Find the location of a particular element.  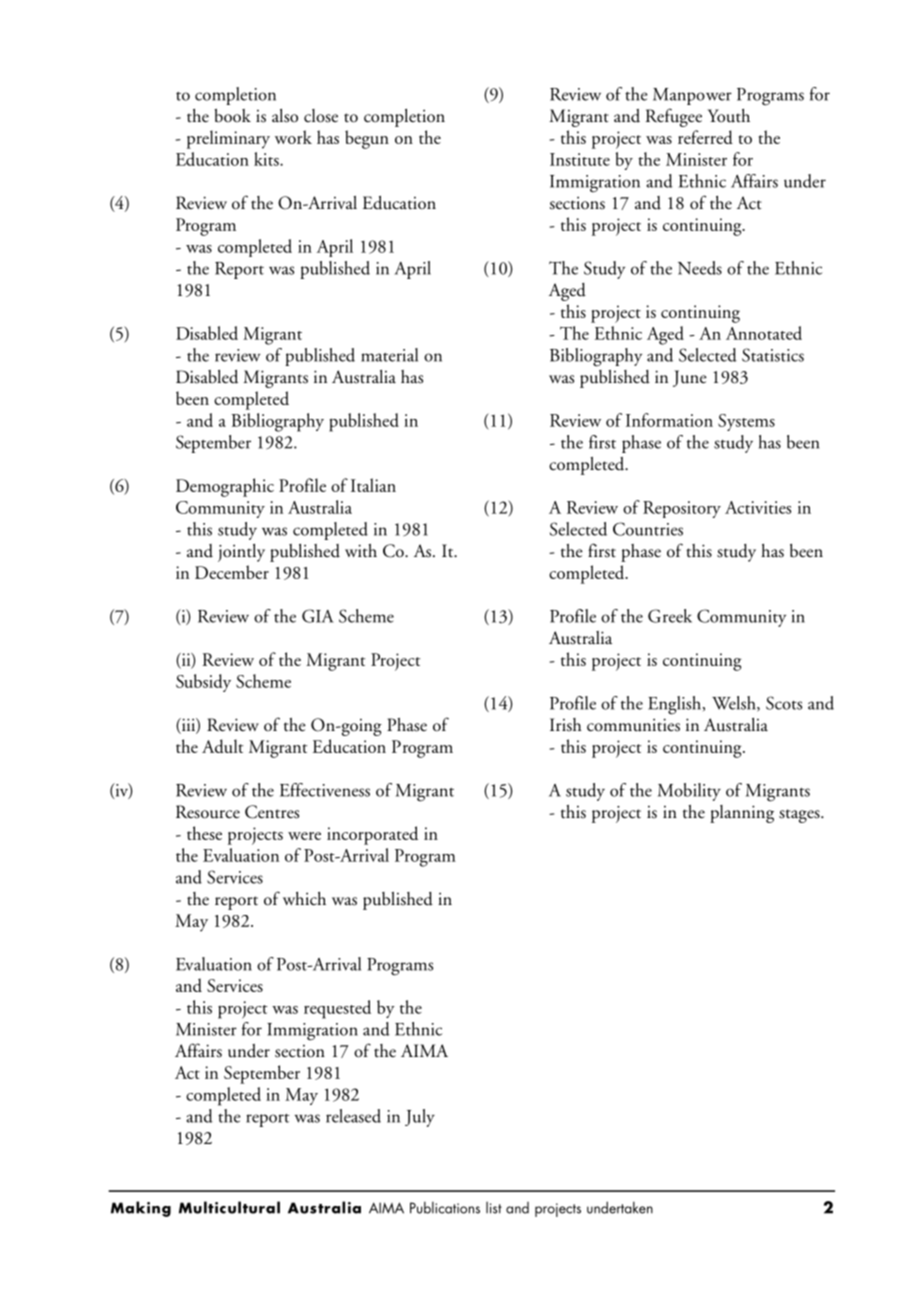

Irish is located at coordinates (566, 725).
